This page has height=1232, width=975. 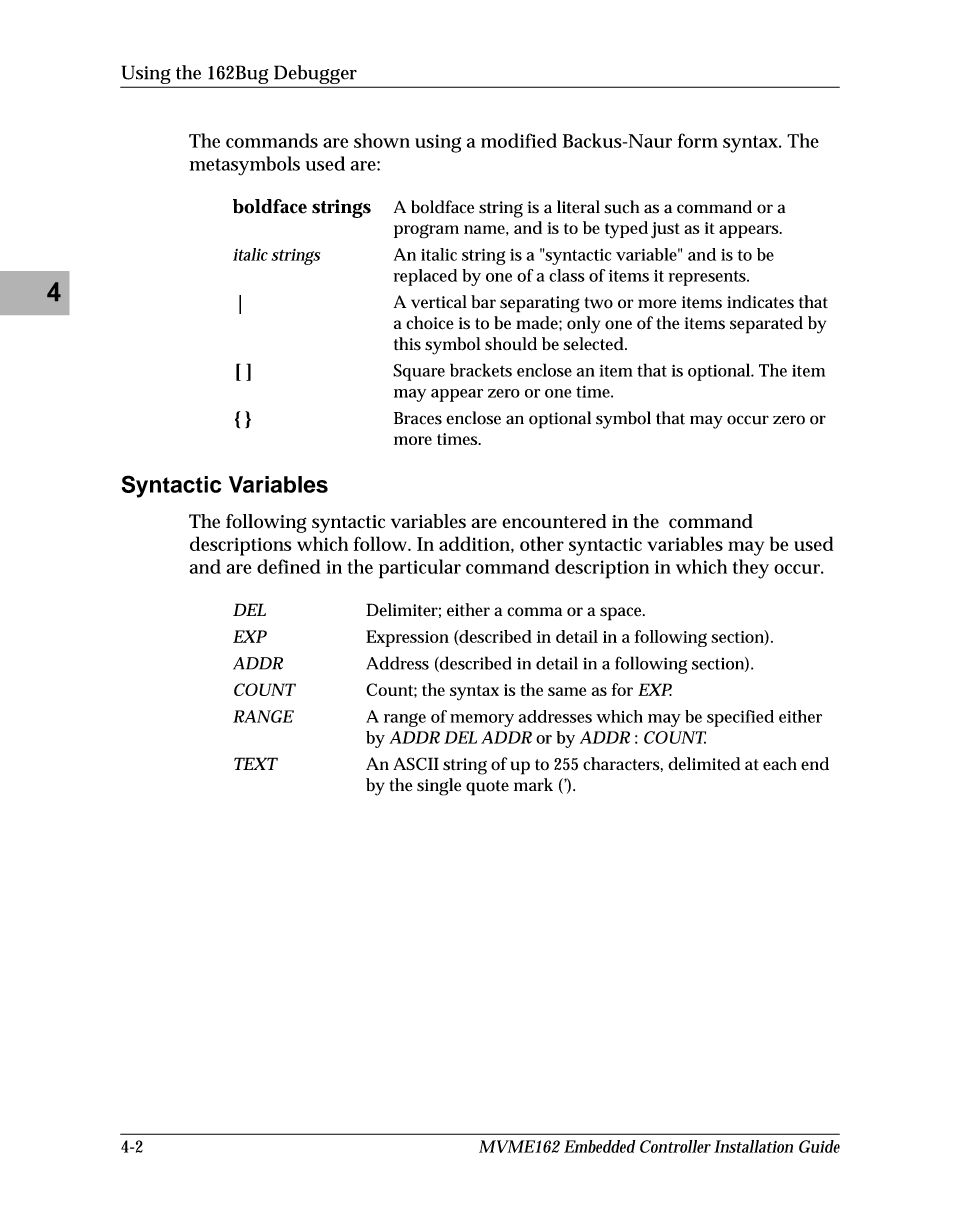 I want to click on they, so click(x=751, y=569).
